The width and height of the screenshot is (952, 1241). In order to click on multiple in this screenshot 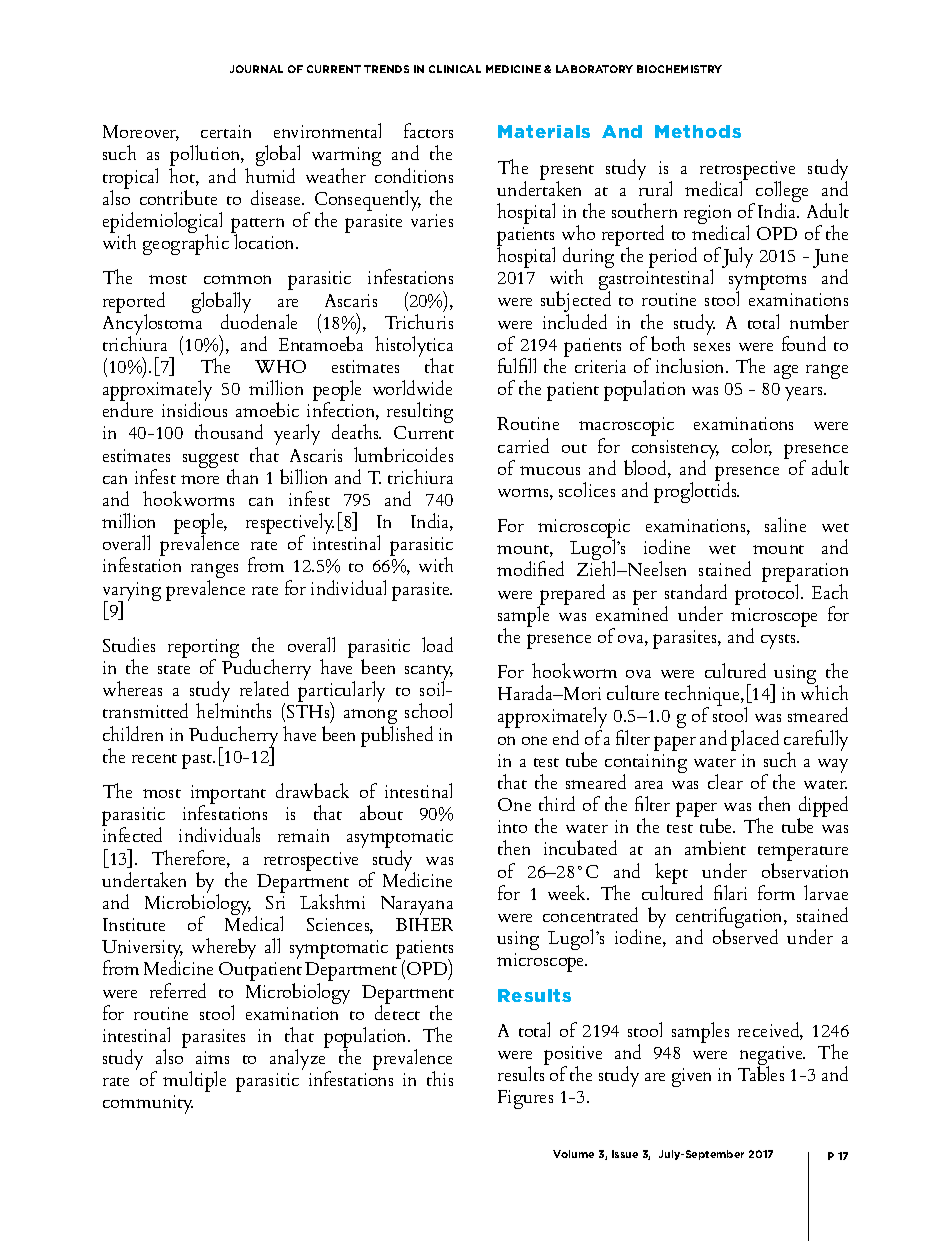, I will do `click(194, 1081)`.
